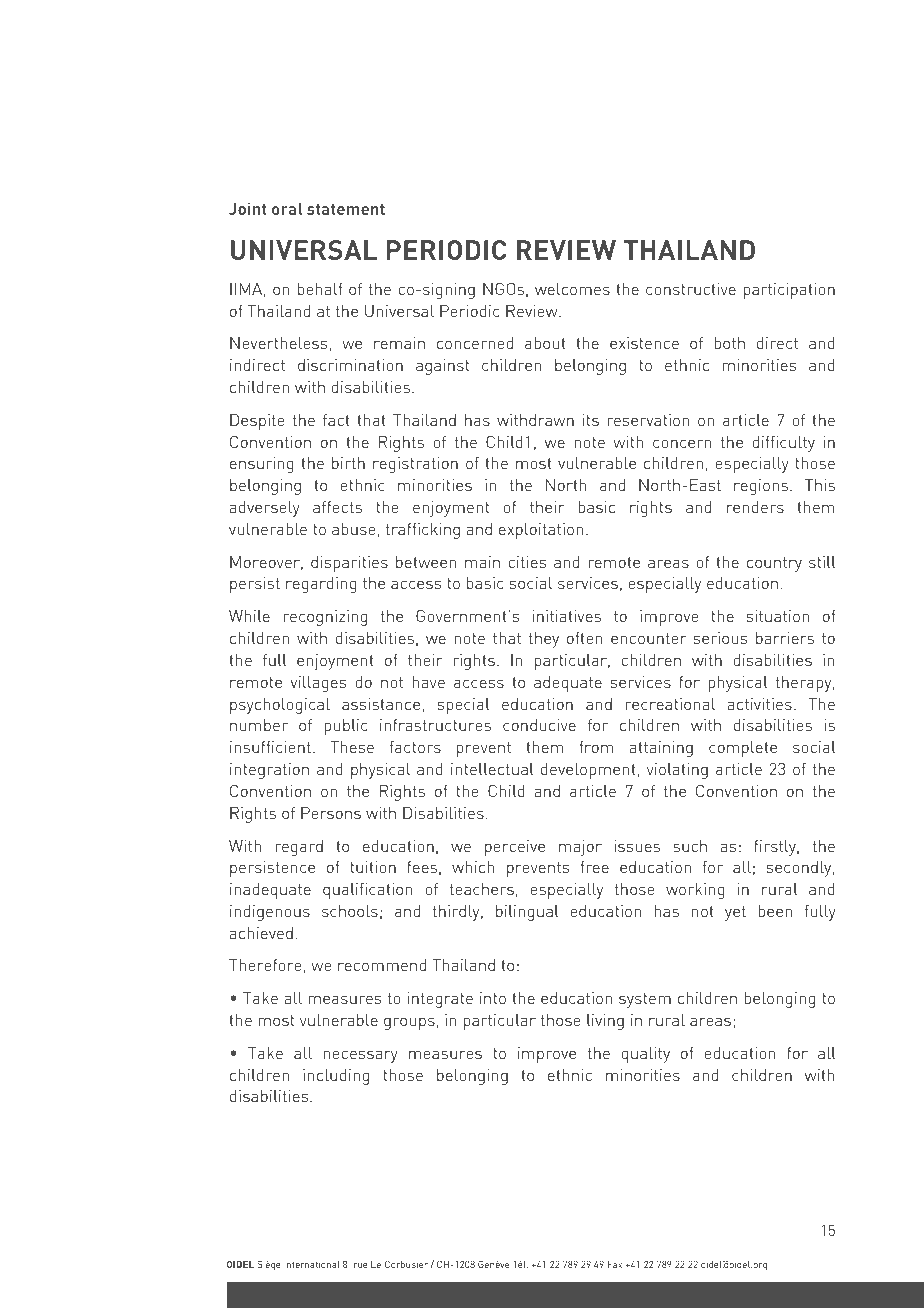 This document has width=924, height=1308. Describe the element at coordinates (350, 911) in the document. I see `schools` at that location.
